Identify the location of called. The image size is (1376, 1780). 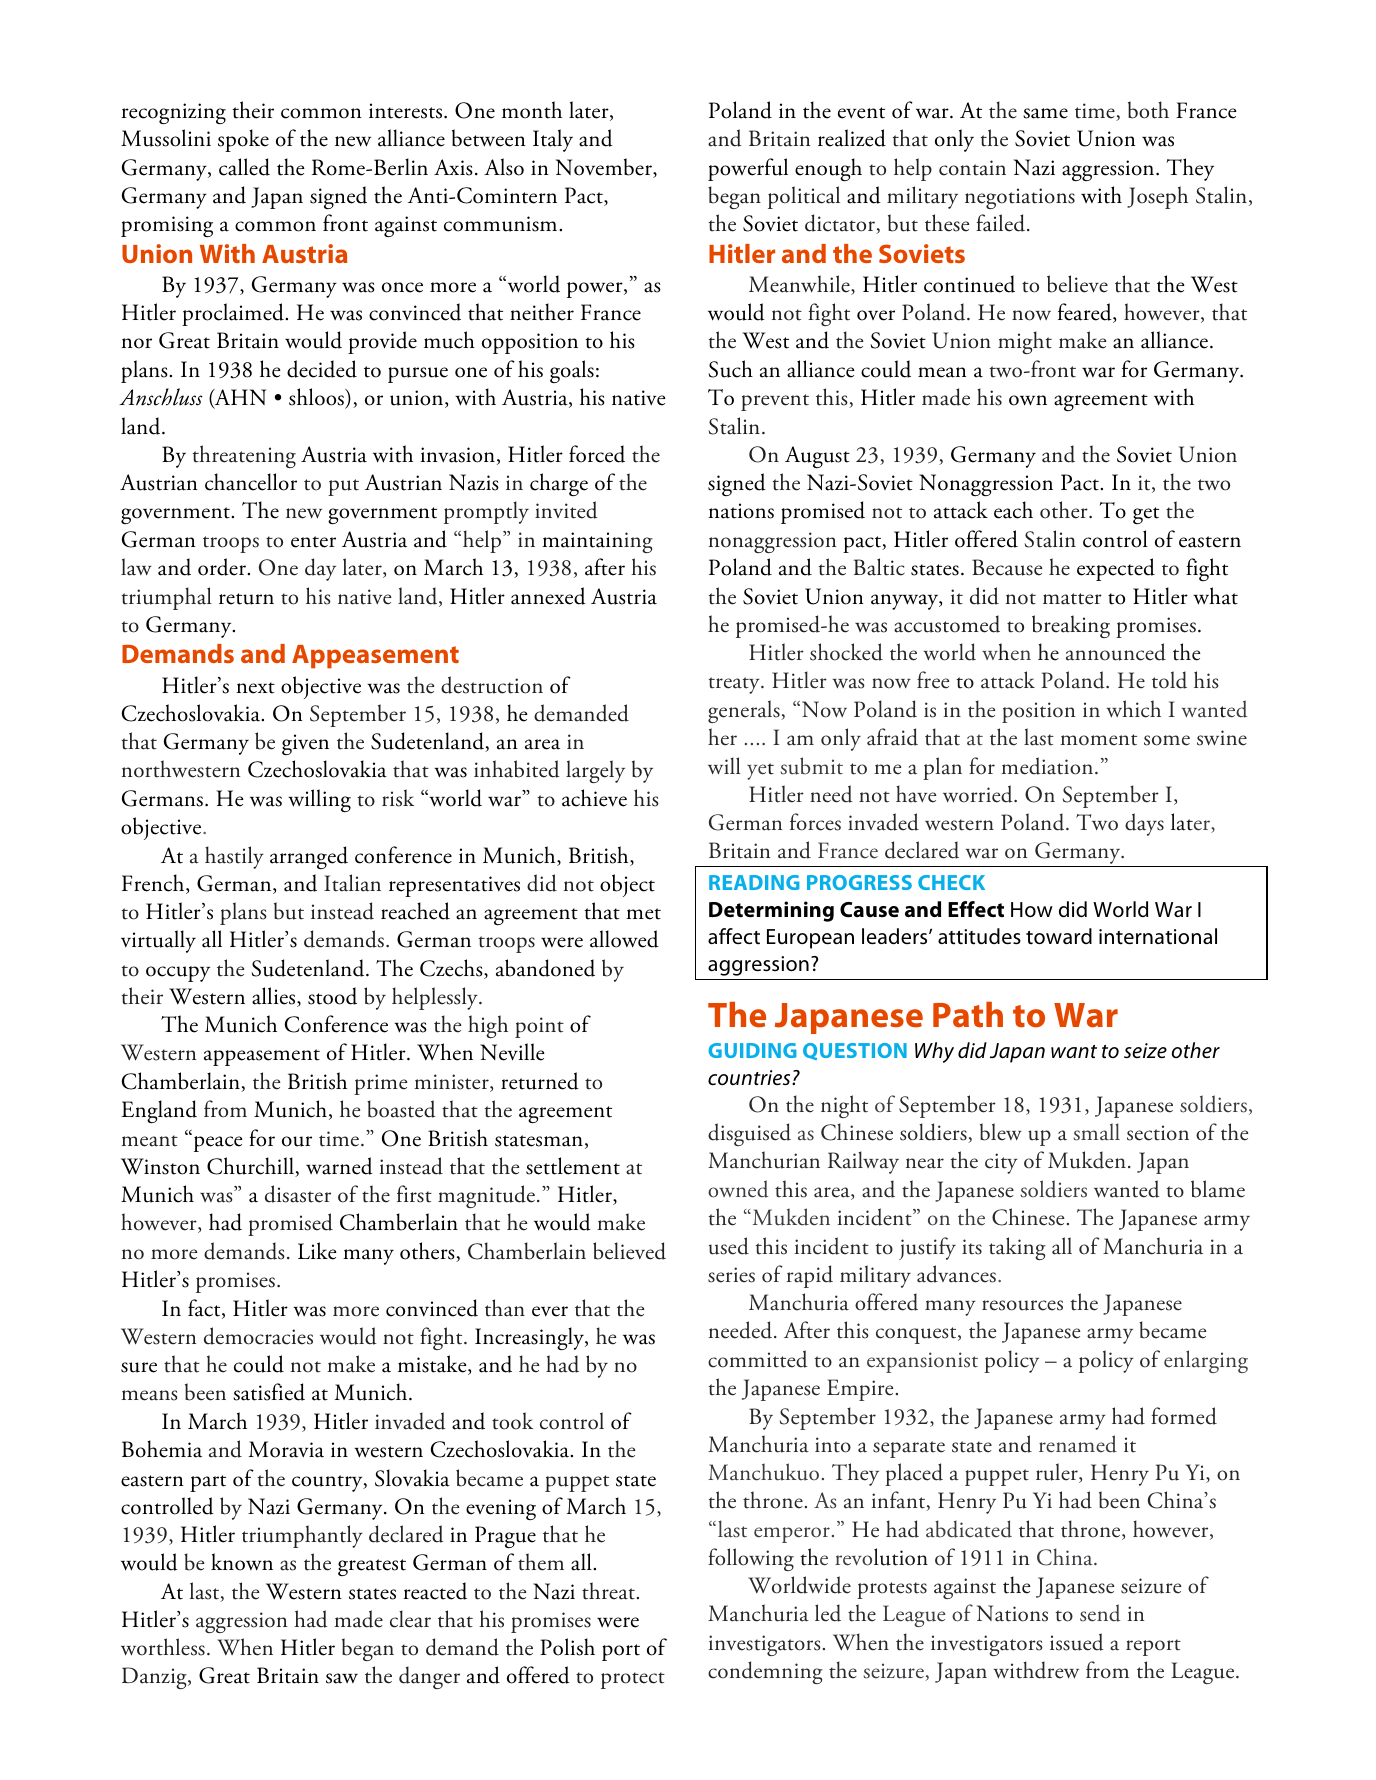
(244, 167).
